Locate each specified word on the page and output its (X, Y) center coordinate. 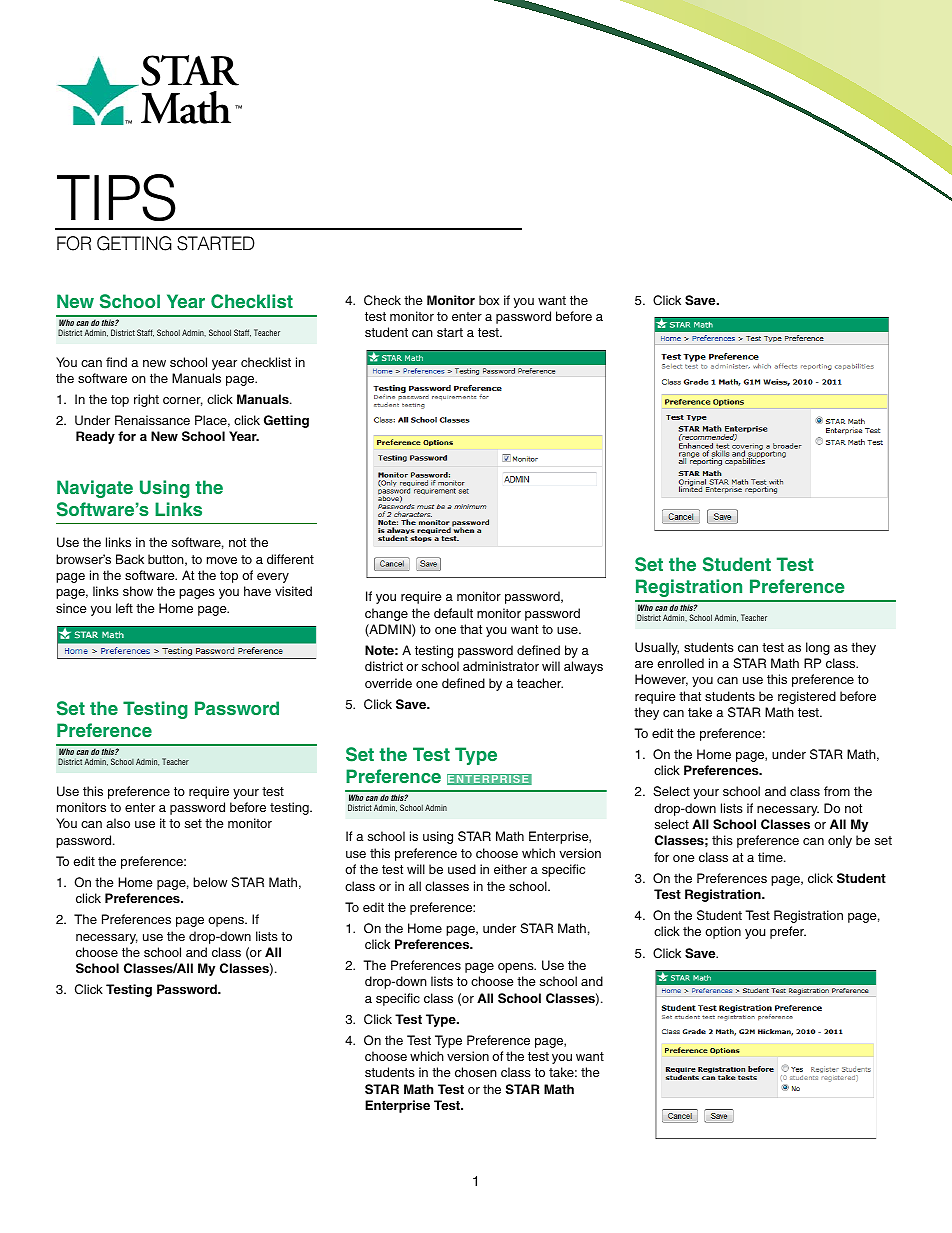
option (723, 932)
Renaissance (152, 420)
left (124, 608)
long (818, 648)
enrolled (680, 663)
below (210, 882)
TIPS (116, 197)
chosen (476, 1072)
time (771, 857)
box (489, 300)
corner (183, 401)
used (462, 869)
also (118, 823)
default (453, 613)
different (290, 559)
